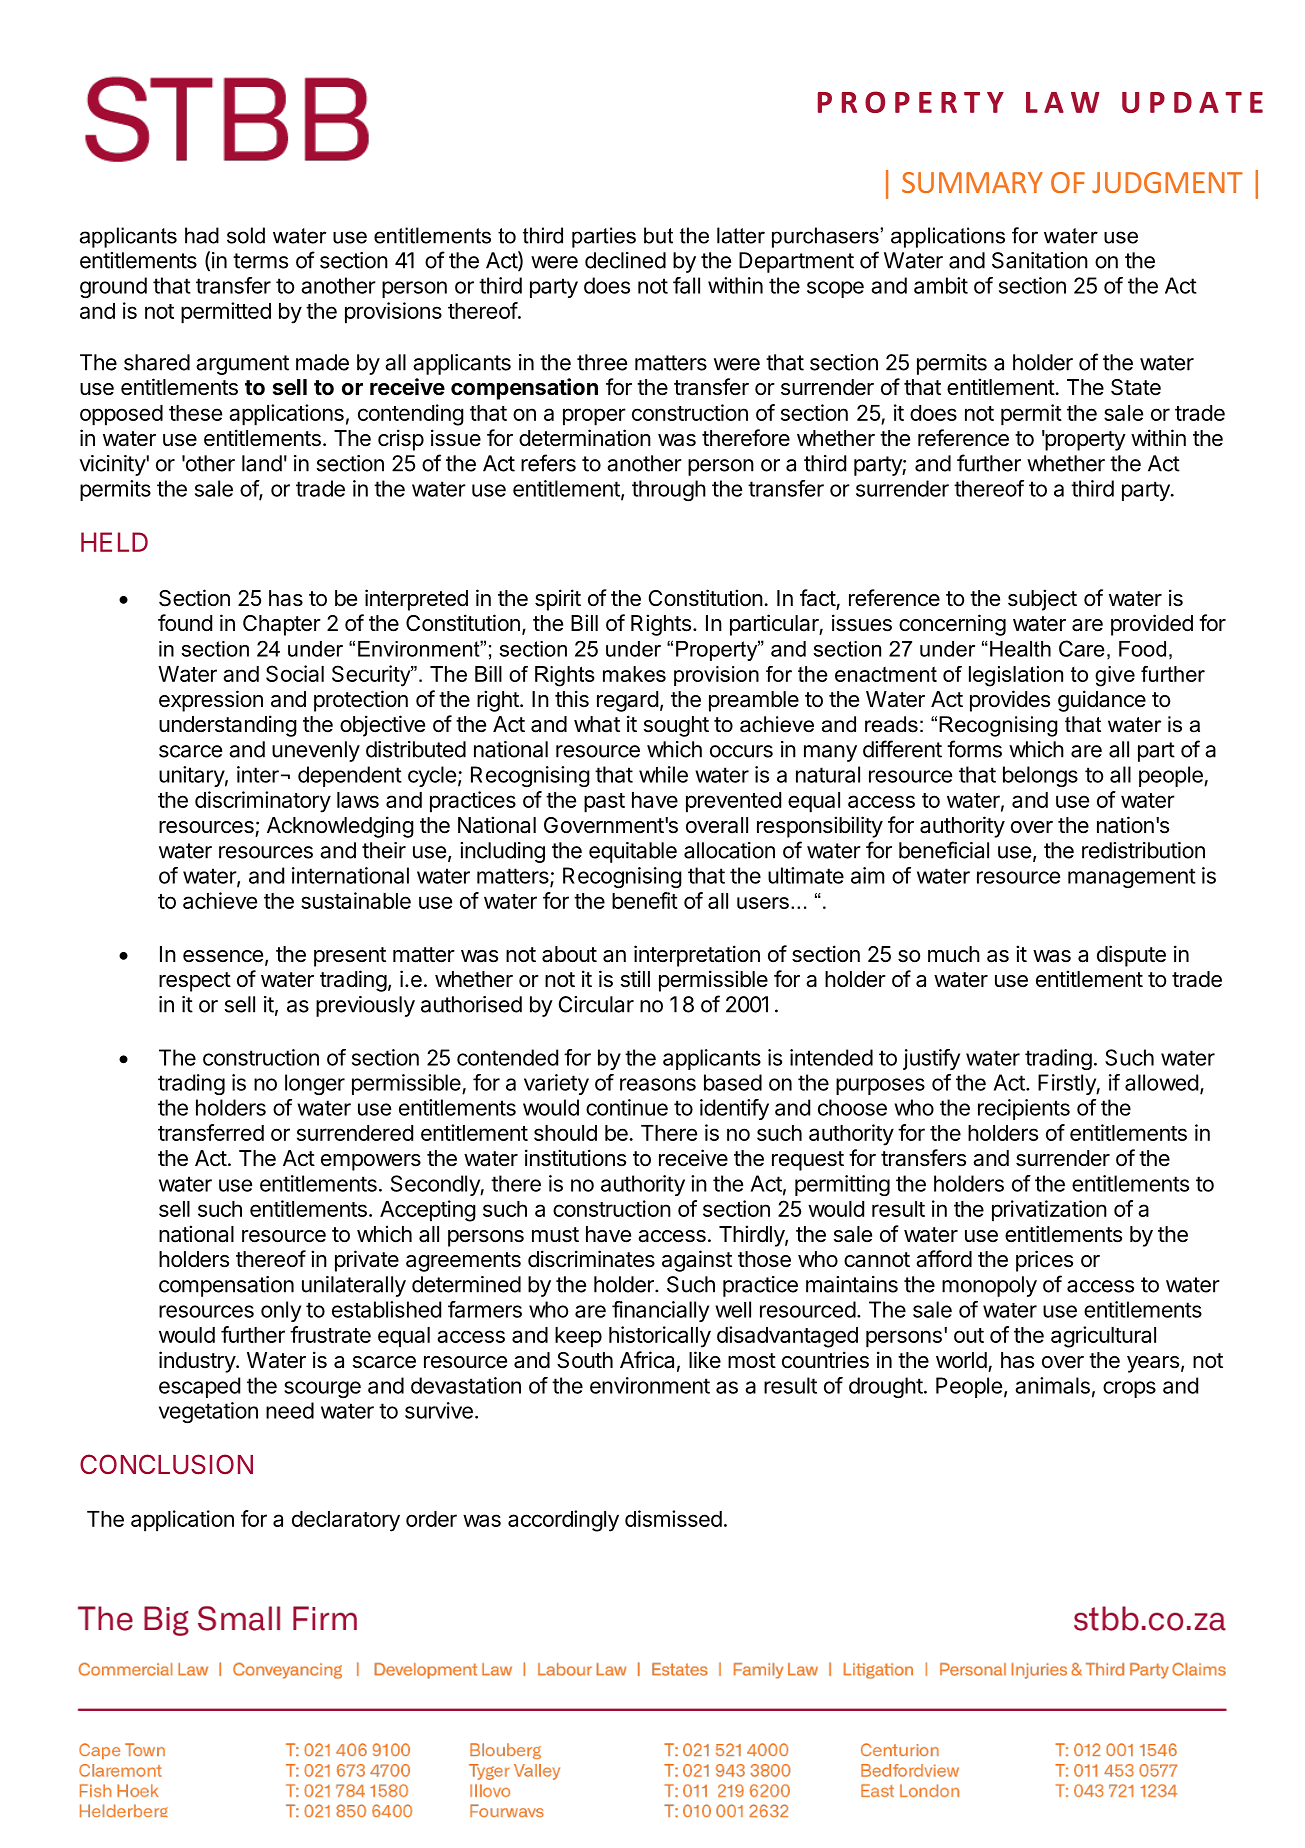 Image resolution: width=1305 pixels, height=1848 pixels. What do you see at coordinates (625, 260) in the document?
I see `declined` at bounding box center [625, 260].
